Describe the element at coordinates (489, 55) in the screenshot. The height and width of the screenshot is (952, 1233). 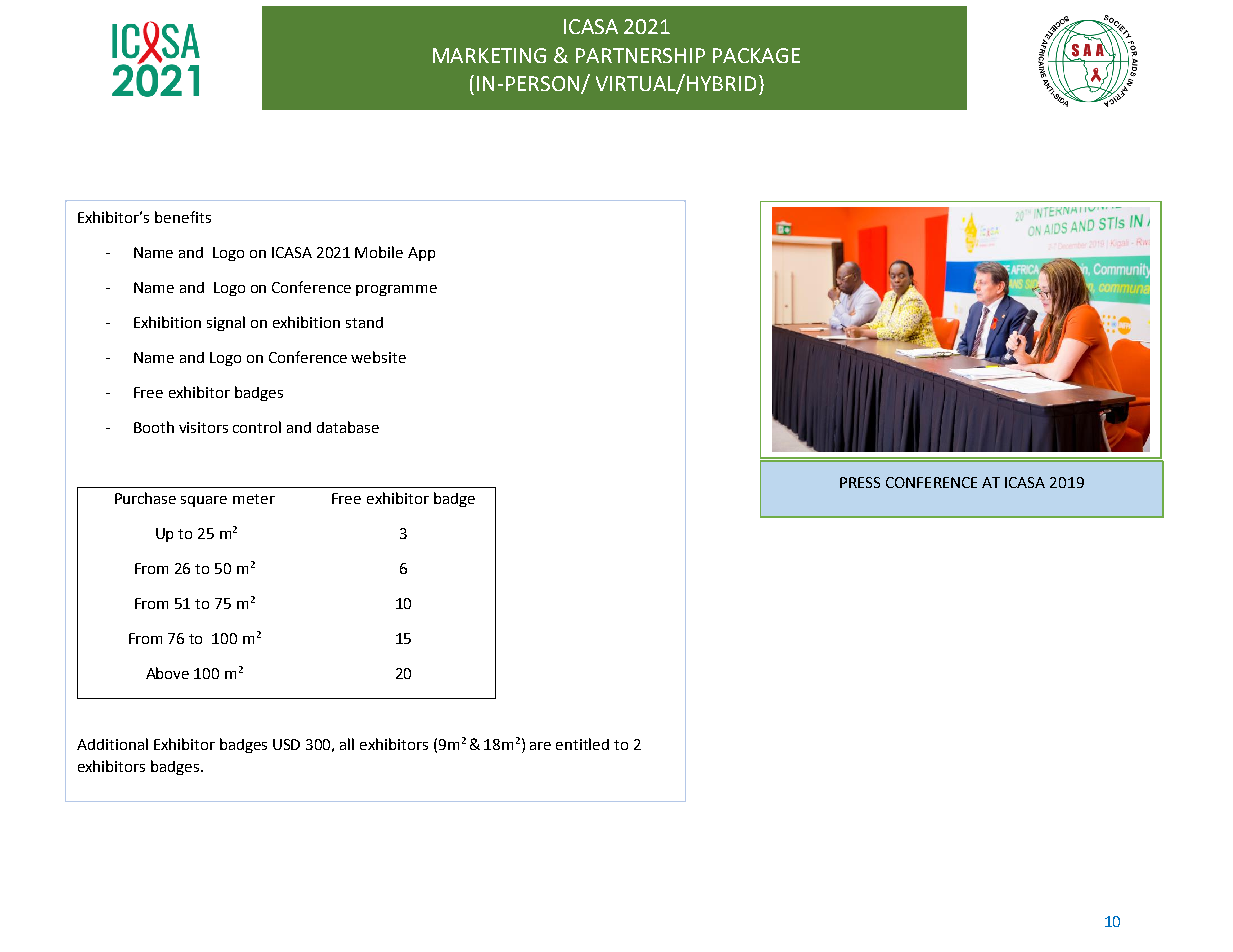
I see `MARKETING` at that location.
